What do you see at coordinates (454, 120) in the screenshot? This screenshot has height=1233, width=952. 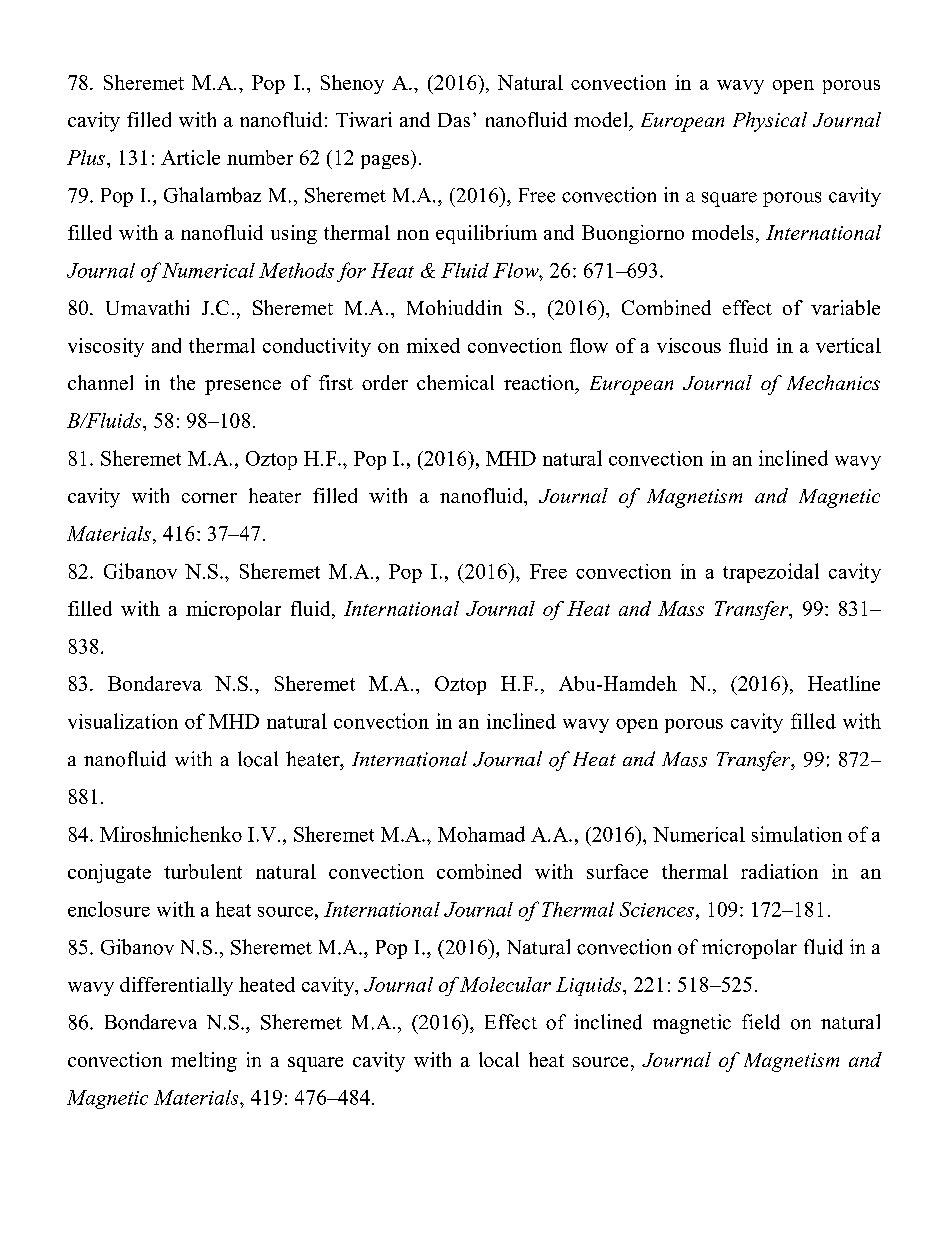 I see `Das` at bounding box center [454, 120].
